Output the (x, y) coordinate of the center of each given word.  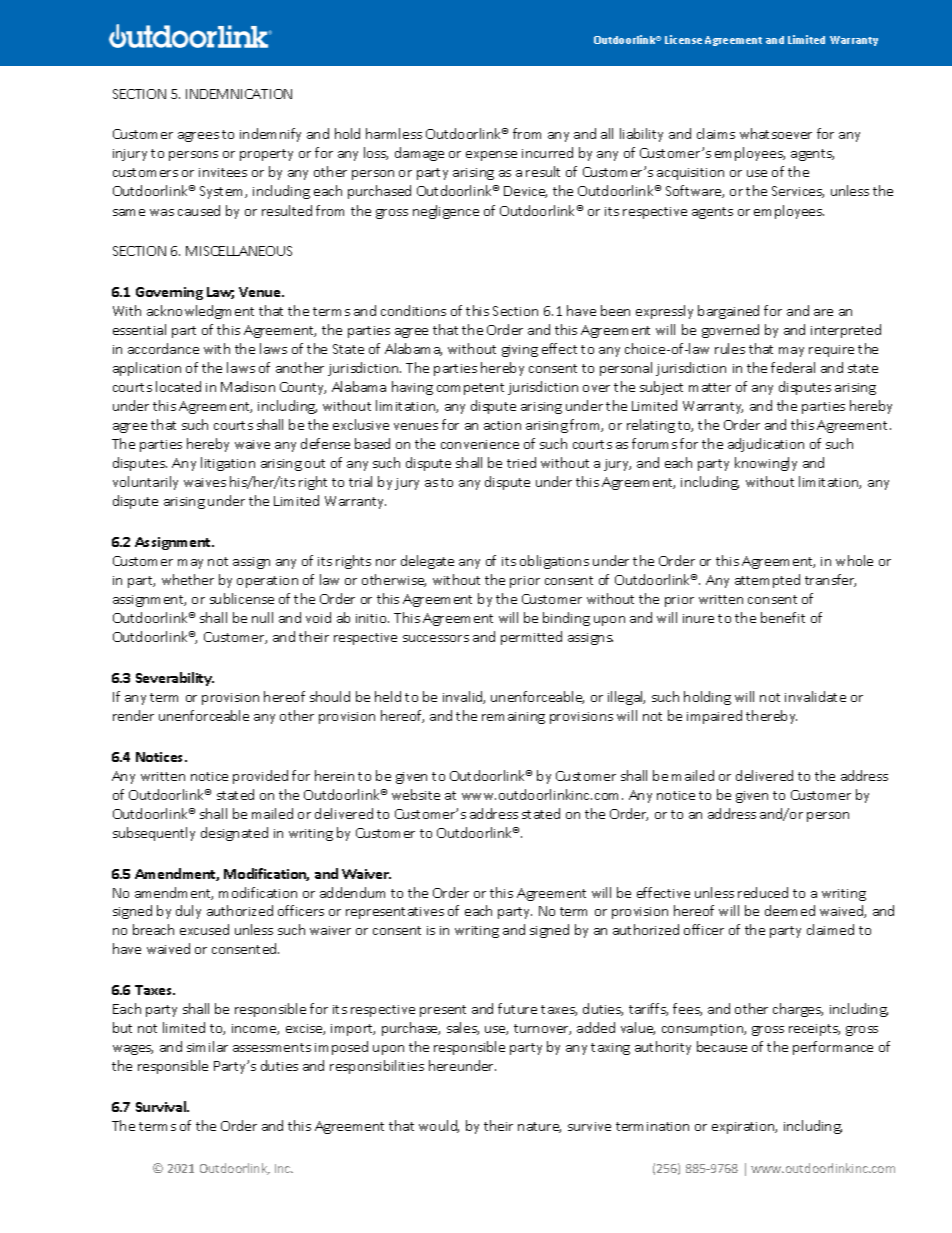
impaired (714, 717)
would (439, 1126)
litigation (228, 464)
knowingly (766, 464)
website (416, 794)
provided (260, 777)
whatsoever (776, 133)
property (266, 155)
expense (491, 156)
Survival (162, 1106)
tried (521, 462)
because (722, 1046)
